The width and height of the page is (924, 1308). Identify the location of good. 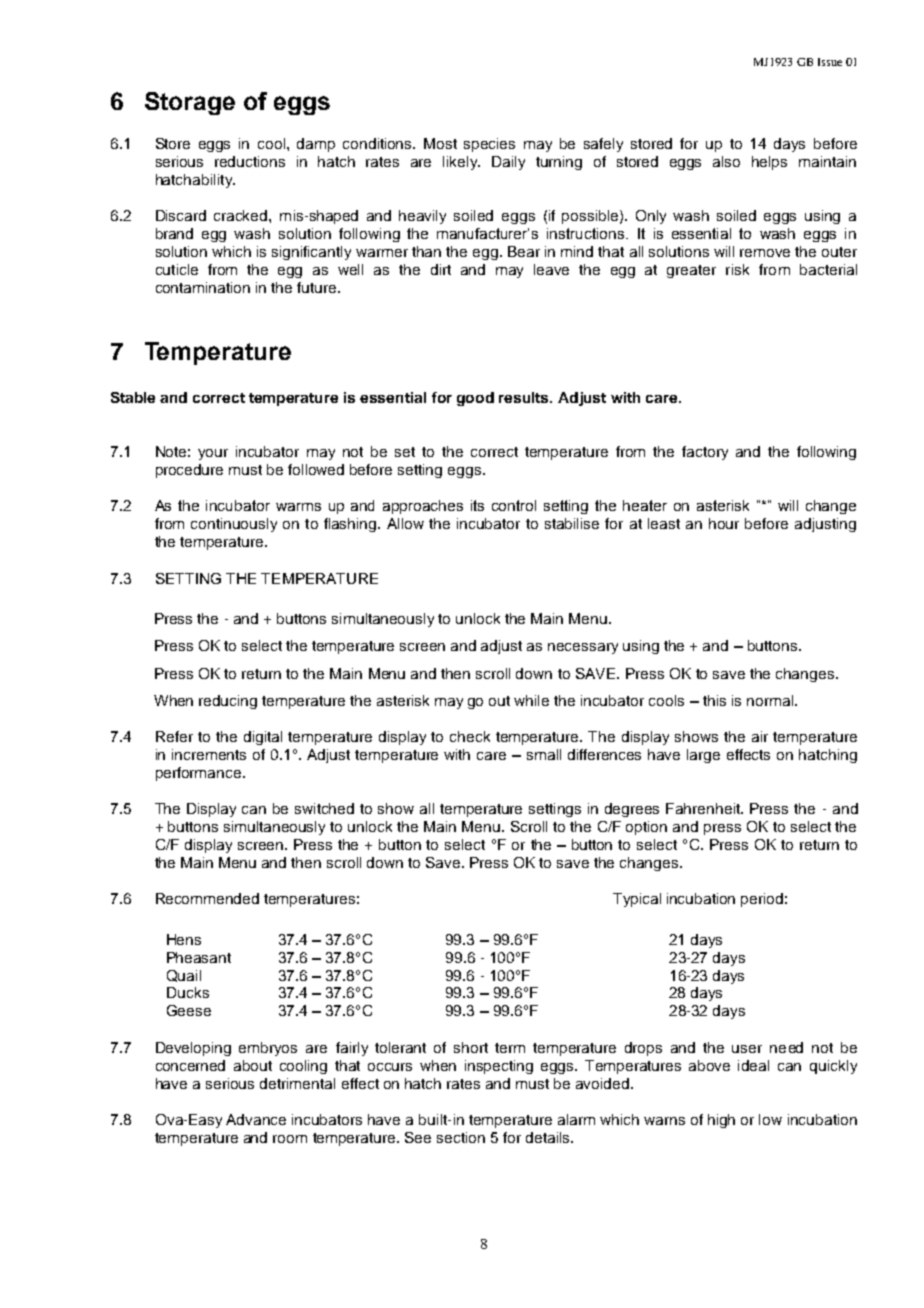
(475, 399).
